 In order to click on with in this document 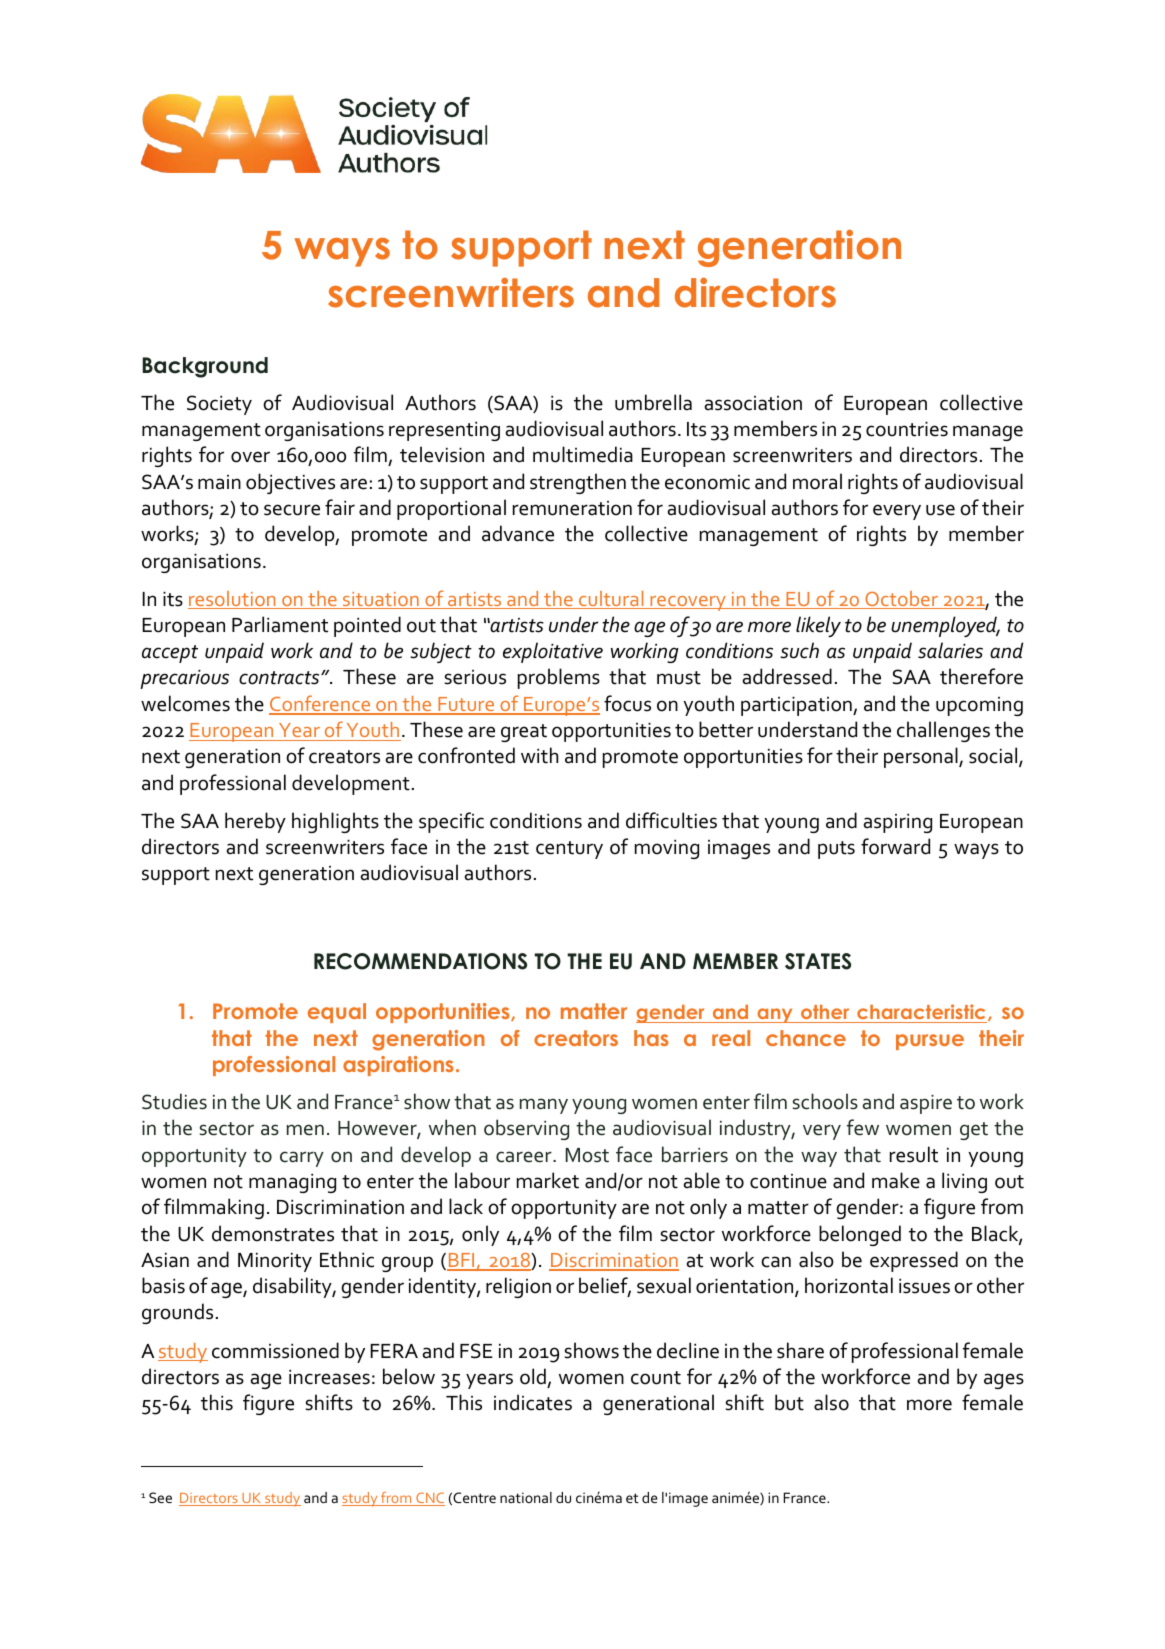, I will do `click(539, 755)`.
